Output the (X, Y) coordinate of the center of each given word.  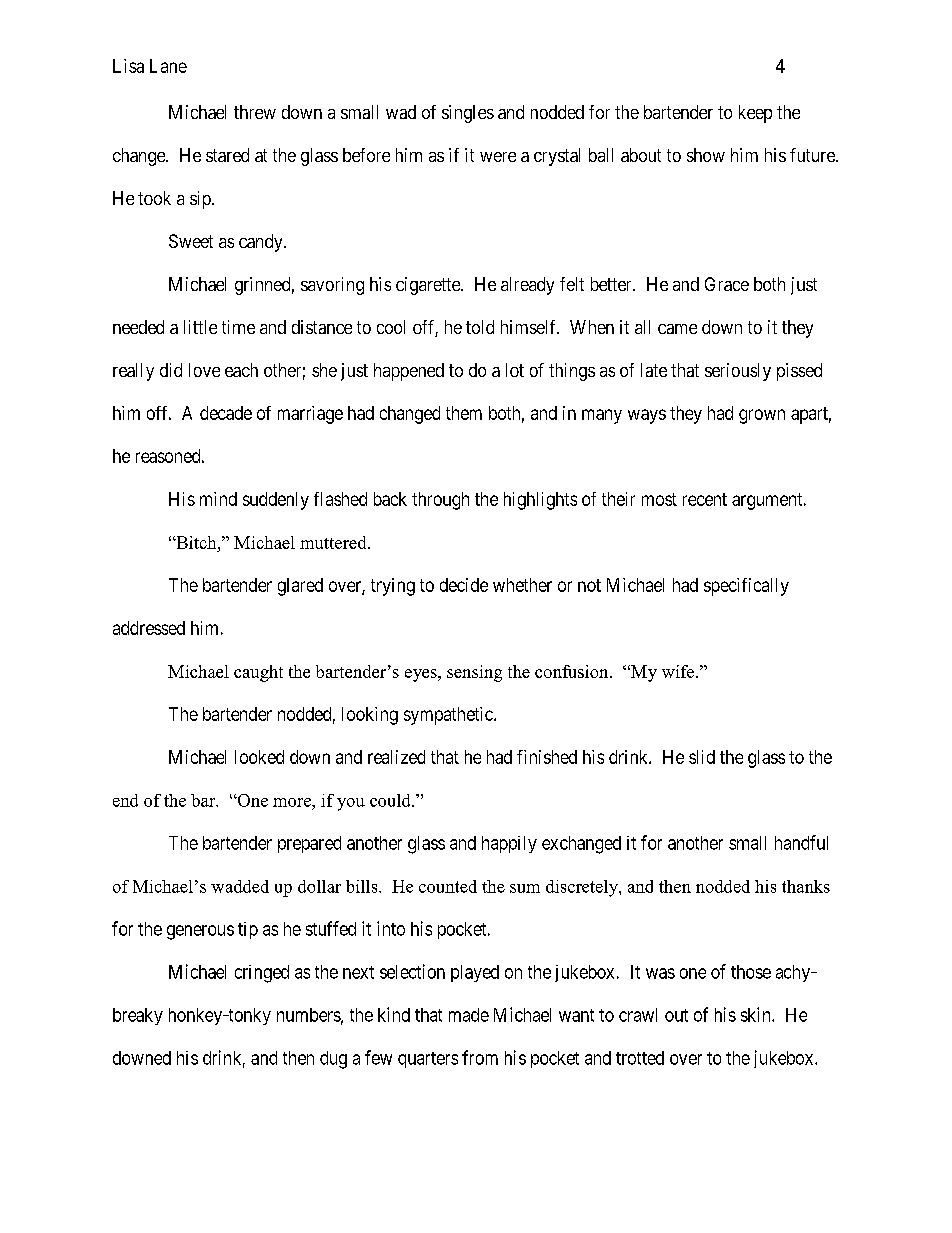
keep (755, 114)
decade (226, 413)
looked (259, 757)
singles (468, 114)
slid (702, 757)
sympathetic (449, 716)
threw (255, 112)
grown (762, 416)
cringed (262, 974)
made (469, 1015)
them (464, 413)
